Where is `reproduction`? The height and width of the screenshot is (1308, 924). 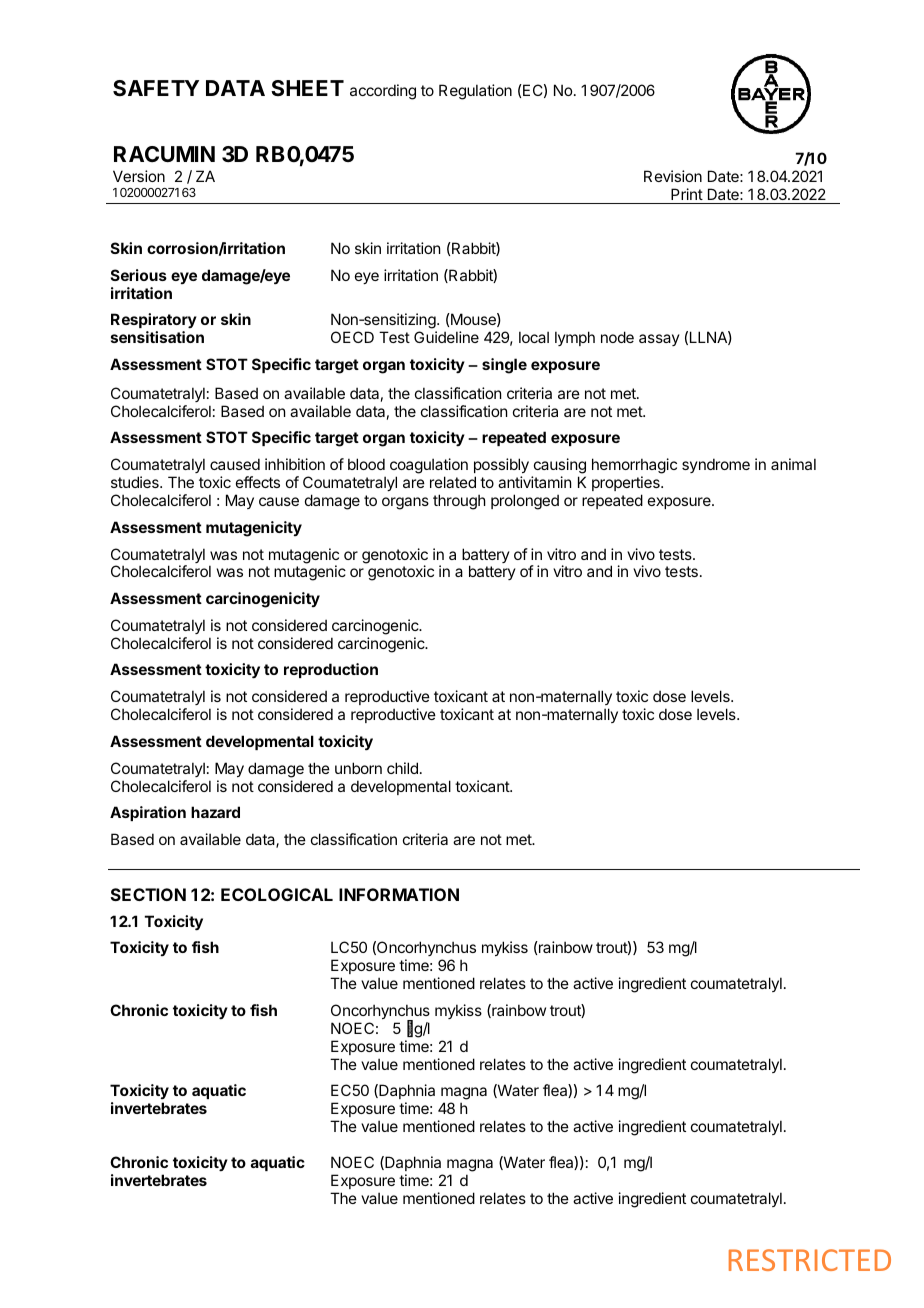
reproduction is located at coordinates (331, 670).
